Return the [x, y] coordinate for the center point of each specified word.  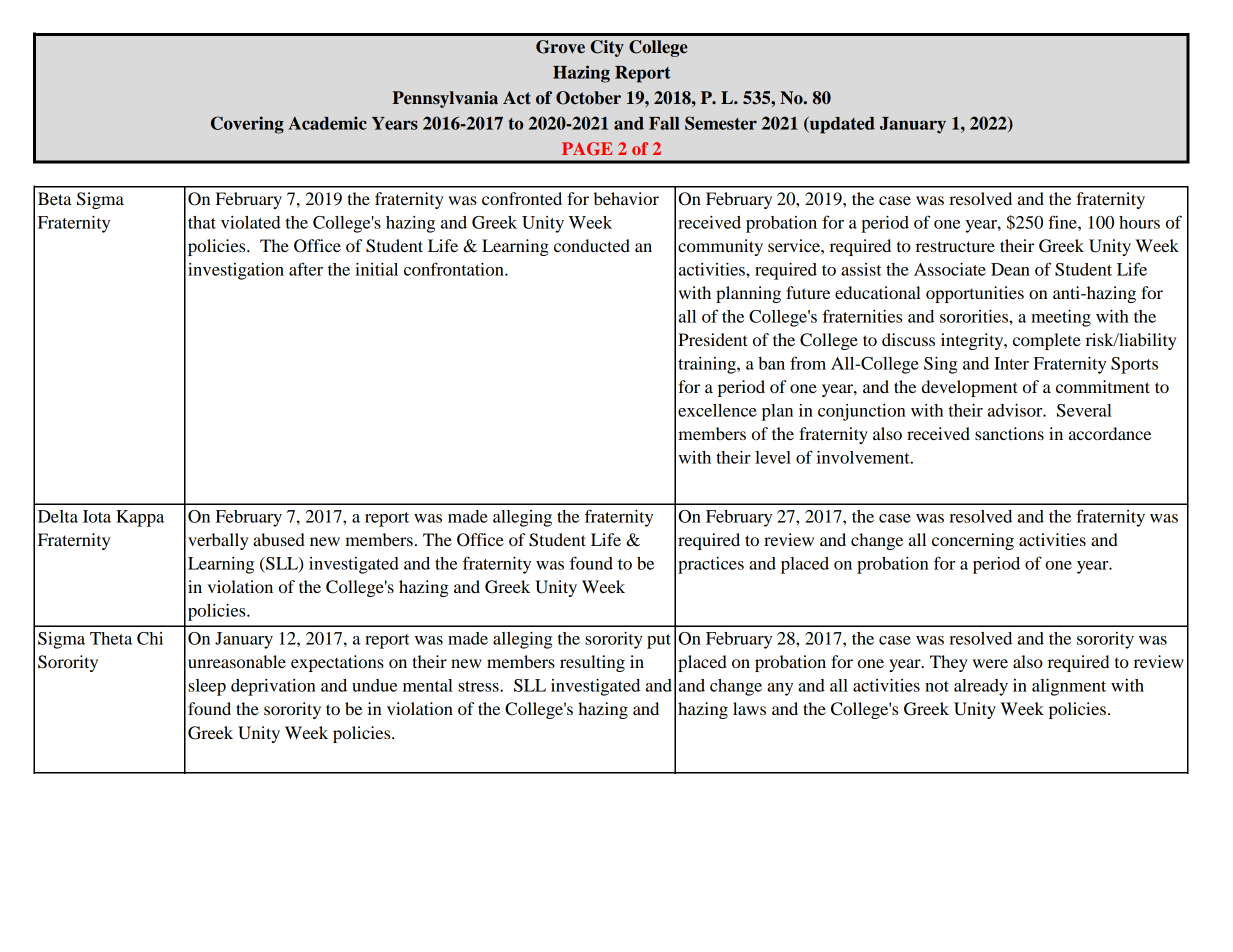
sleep [207, 687]
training [708, 365]
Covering [247, 125]
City [607, 48]
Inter [1011, 363]
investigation [236, 271]
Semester [721, 123]
